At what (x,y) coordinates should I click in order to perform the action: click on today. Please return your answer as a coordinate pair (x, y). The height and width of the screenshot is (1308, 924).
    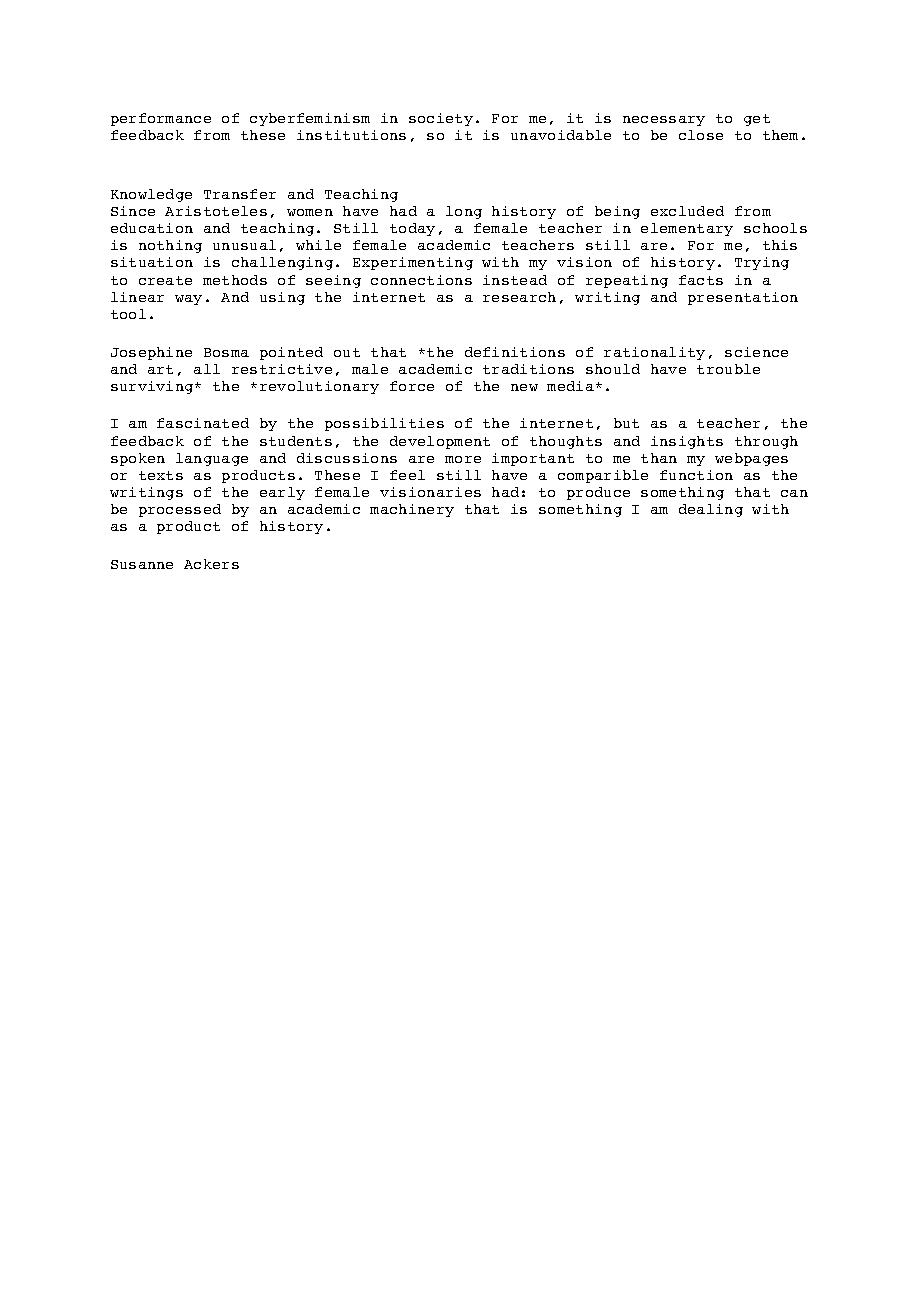
    Looking at the image, I should click on (412, 229).
